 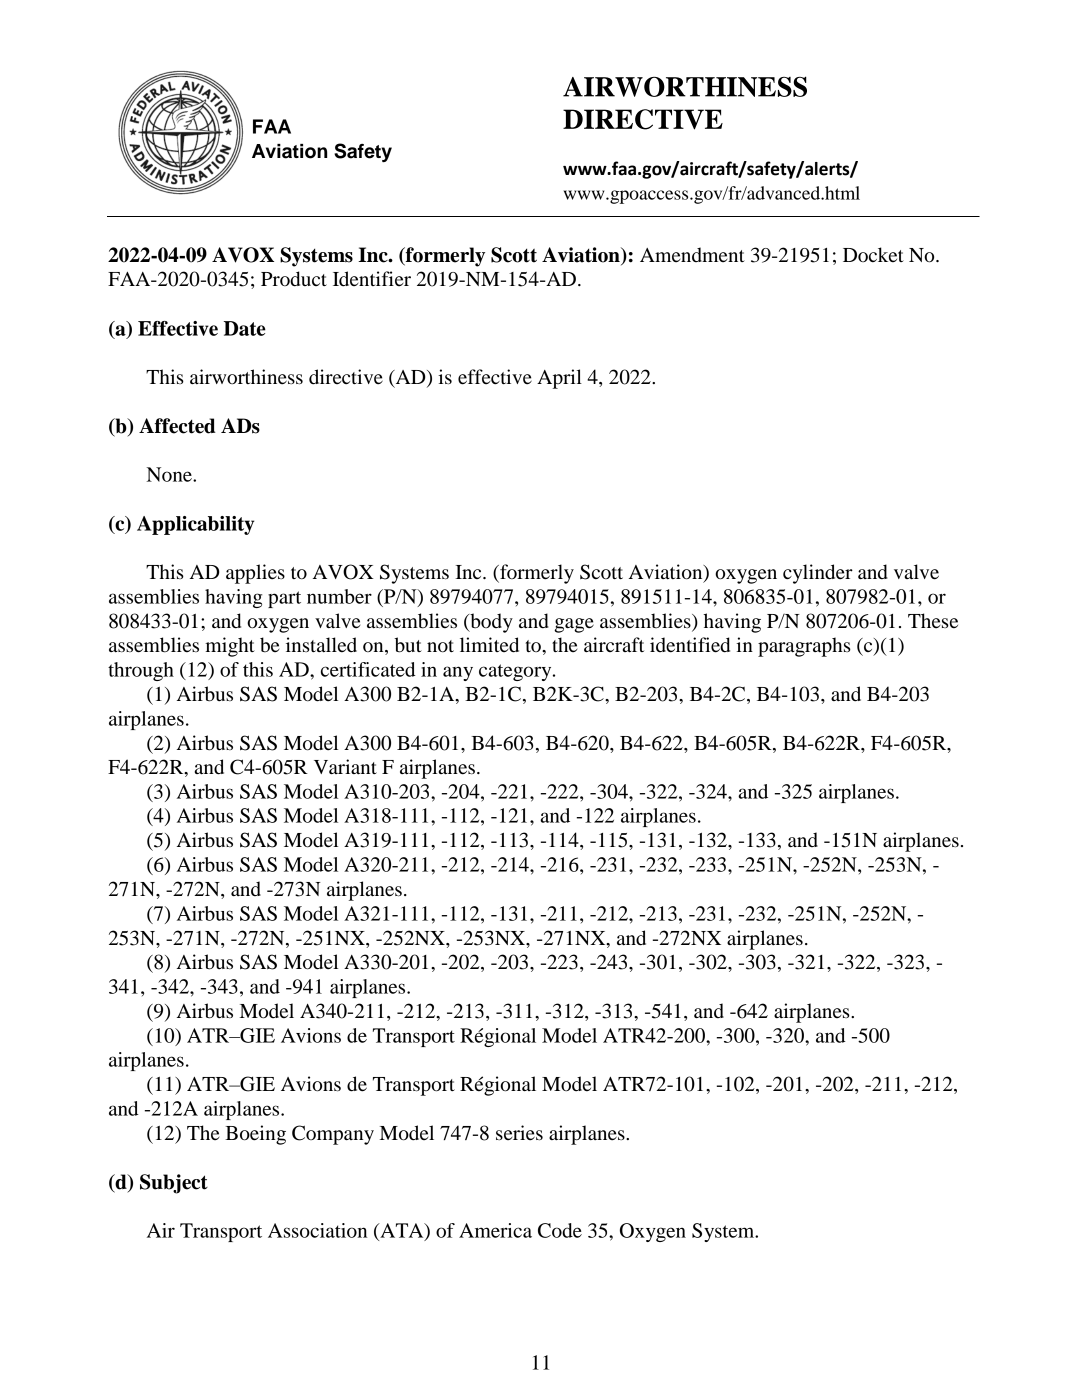 I want to click on cylinder, so click(x=818, y=574).
